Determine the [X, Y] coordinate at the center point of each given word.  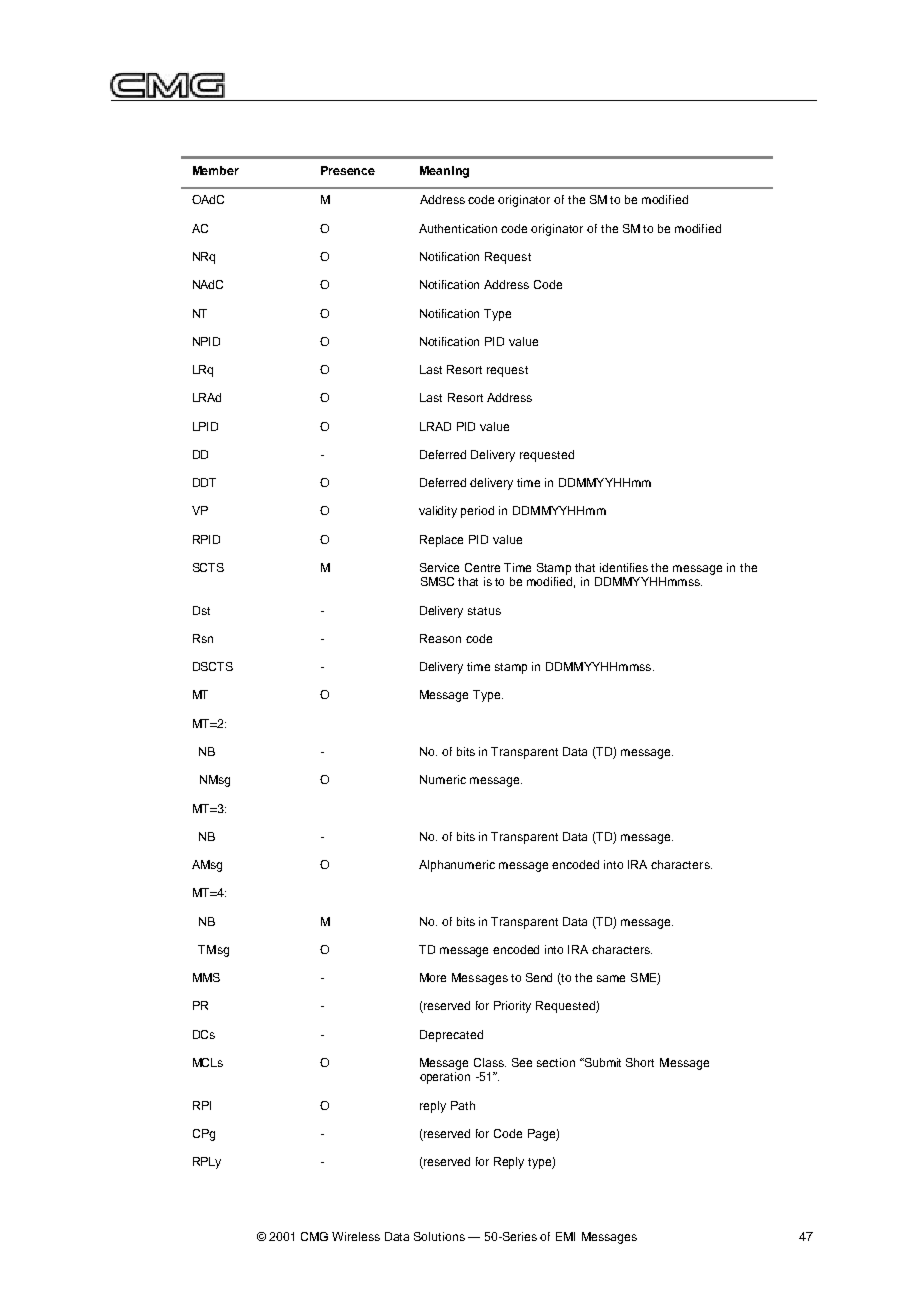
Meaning [444, 172]
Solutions [439, 1236]
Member [216, 170]
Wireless [356, 1236]
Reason [440, 638]
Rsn [203, 638]
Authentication [458, 228]
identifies [624, 567]
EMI [565, 1236]
